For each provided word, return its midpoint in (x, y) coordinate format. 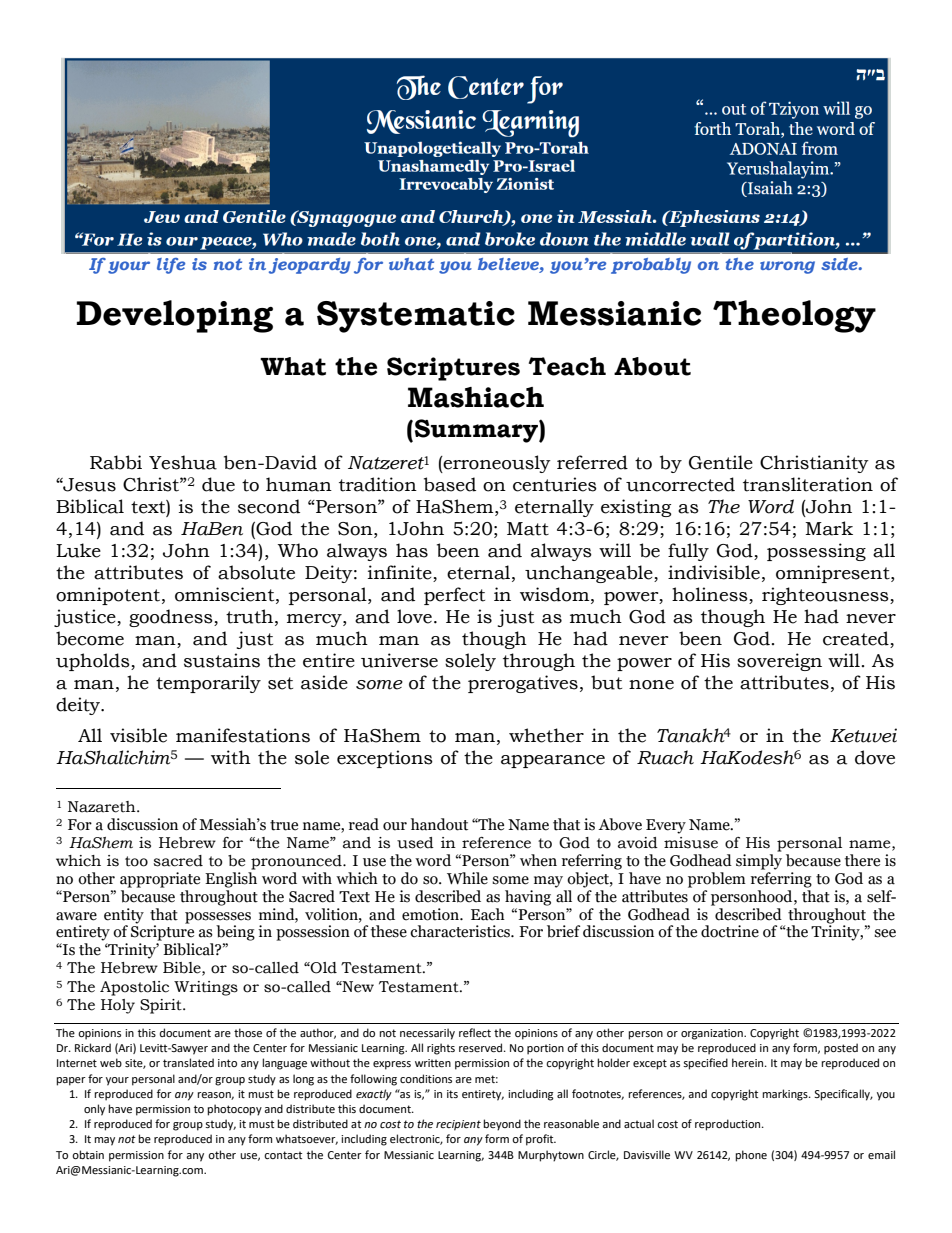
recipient (458, 1125)
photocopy (234, 1110)
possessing (816, 552)
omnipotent (109, 596)
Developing (174, 316)
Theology (794, 316)
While (467, 878)
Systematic (416, 317)
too (136, 861)
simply (759, 862)
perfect (454, 596)
